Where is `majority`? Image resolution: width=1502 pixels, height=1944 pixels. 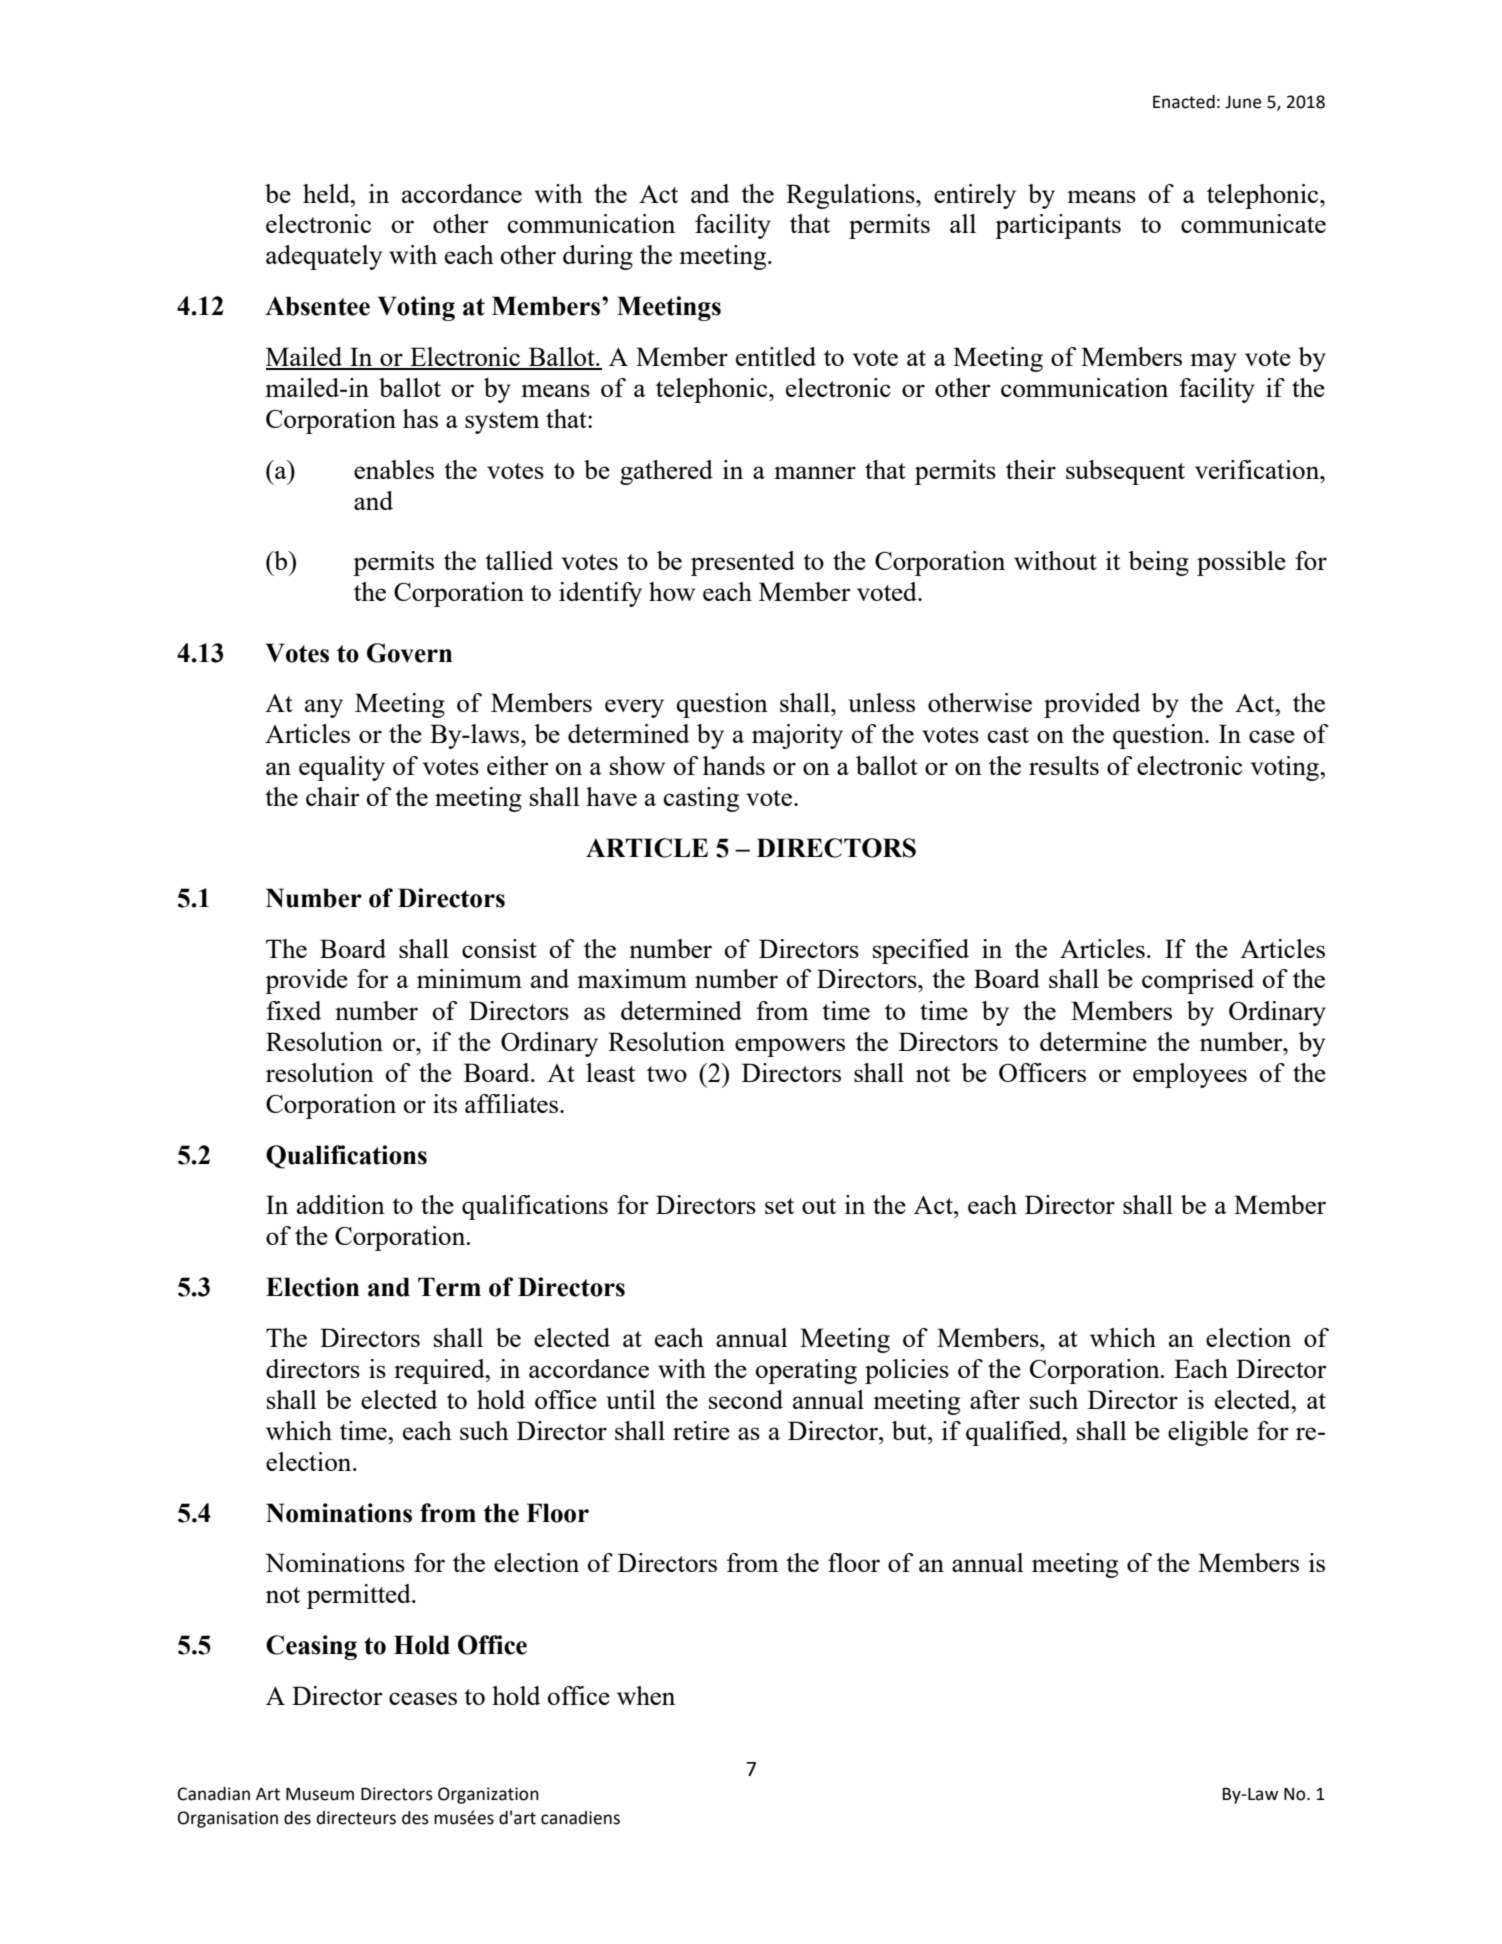
majority is located at coordinates (797, 736).
